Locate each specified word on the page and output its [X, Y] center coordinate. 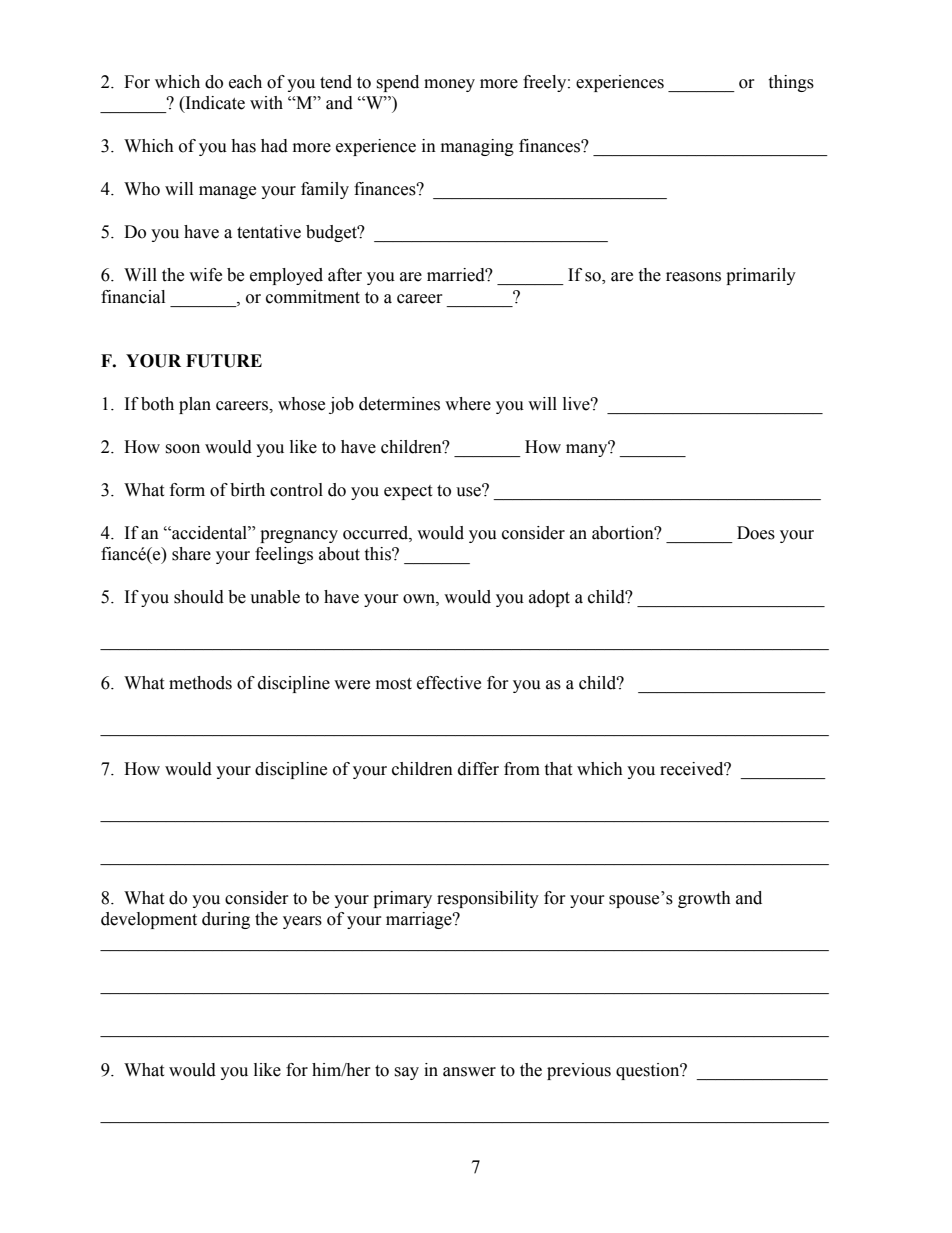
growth [704, 899]
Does [756, 533]
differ [478, 769]
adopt [549, 598]
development [149, 920]
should [199, 597]
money [449, 85]
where [468, 404]
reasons [693, 277]
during [226, 920]
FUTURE [224, 361]
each [245, 82]
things [791, 83]
